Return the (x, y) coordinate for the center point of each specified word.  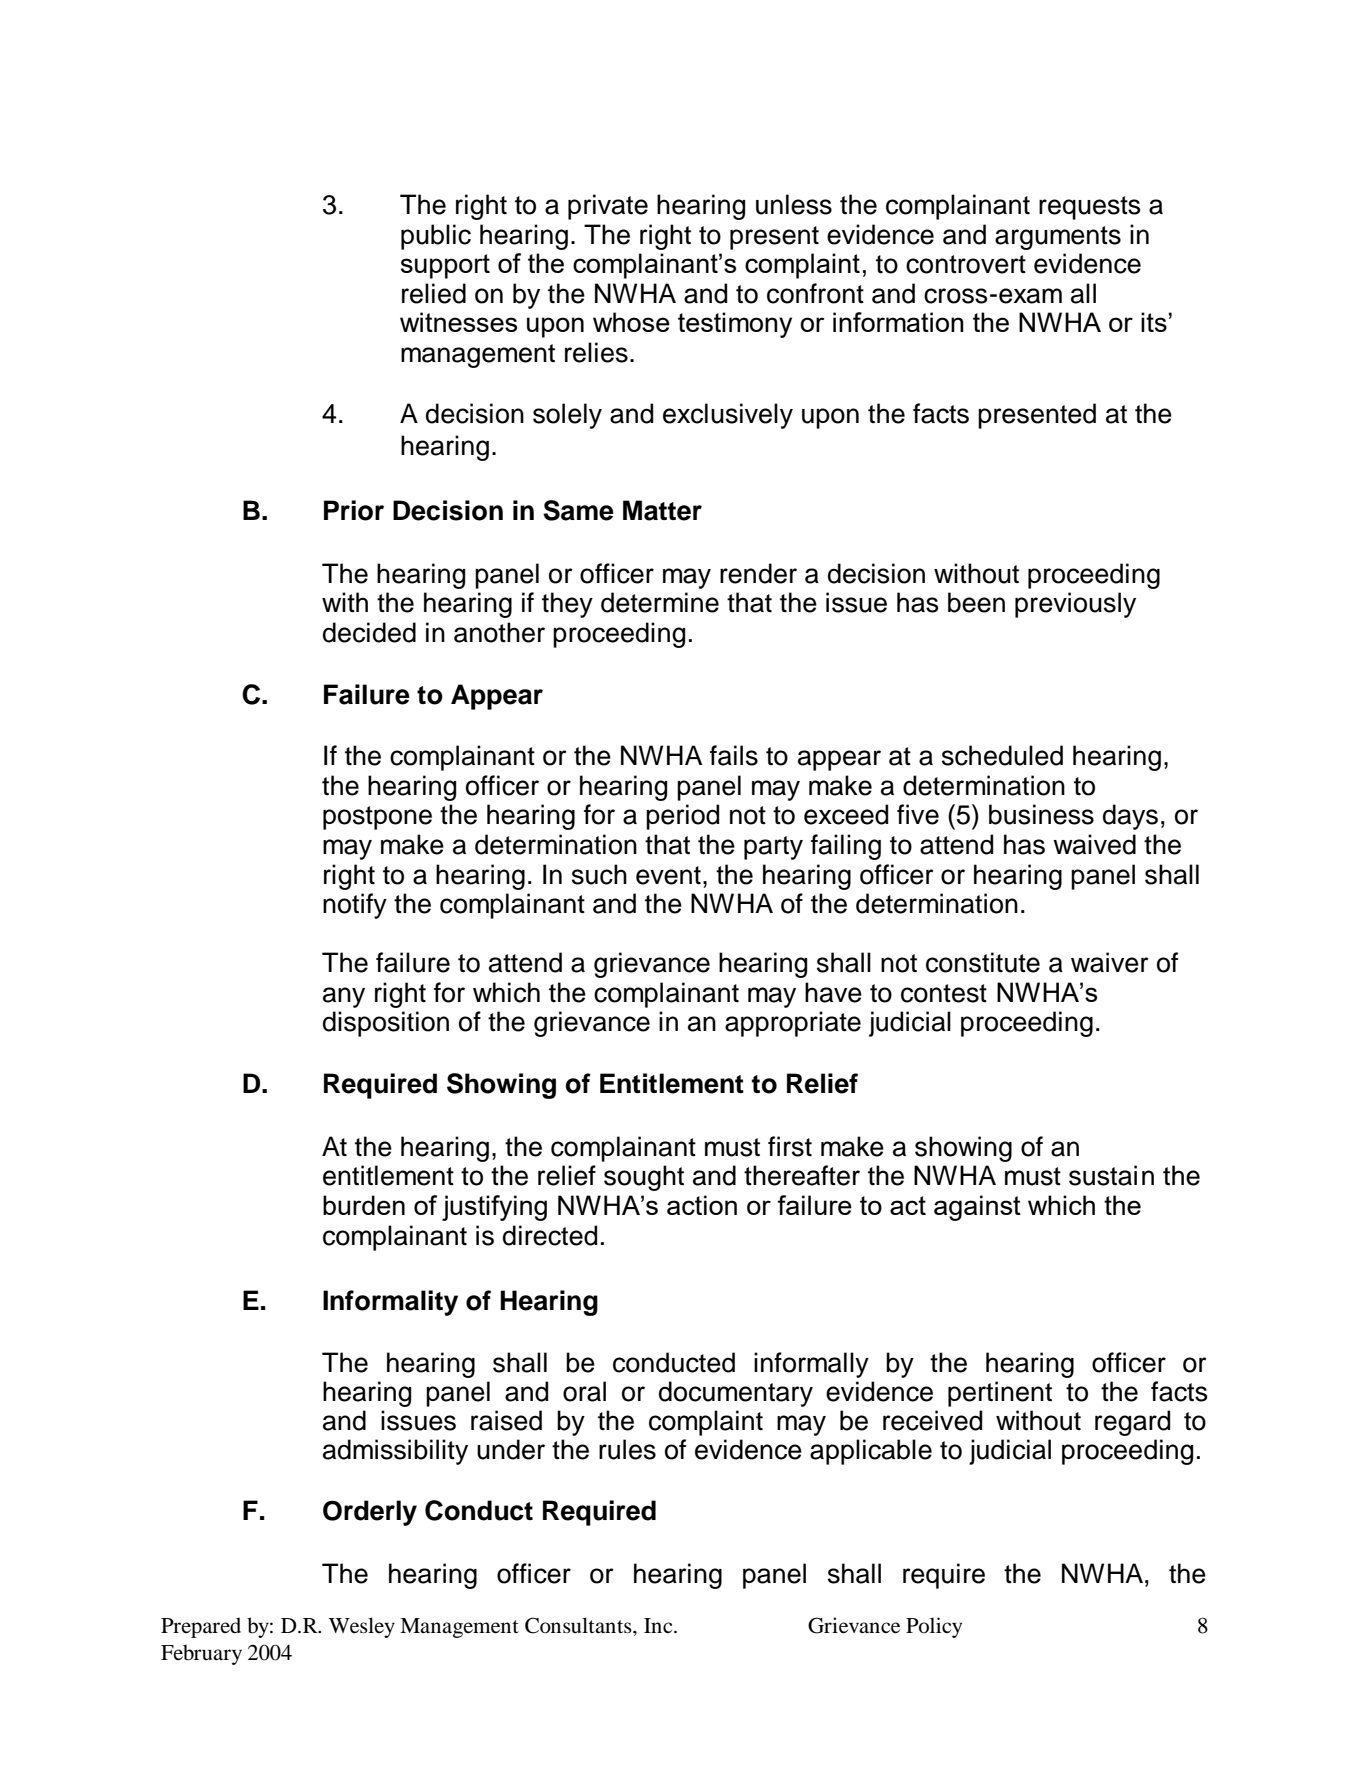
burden (364, 1205)
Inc (659, 1625)
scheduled (1002, 755)
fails (734, 755)
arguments (1058, 238)
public (436, 237)
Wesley (362, 1627)
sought (644, 1178)
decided (369, 632)
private (608, 207)
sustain (1111, 1175)
